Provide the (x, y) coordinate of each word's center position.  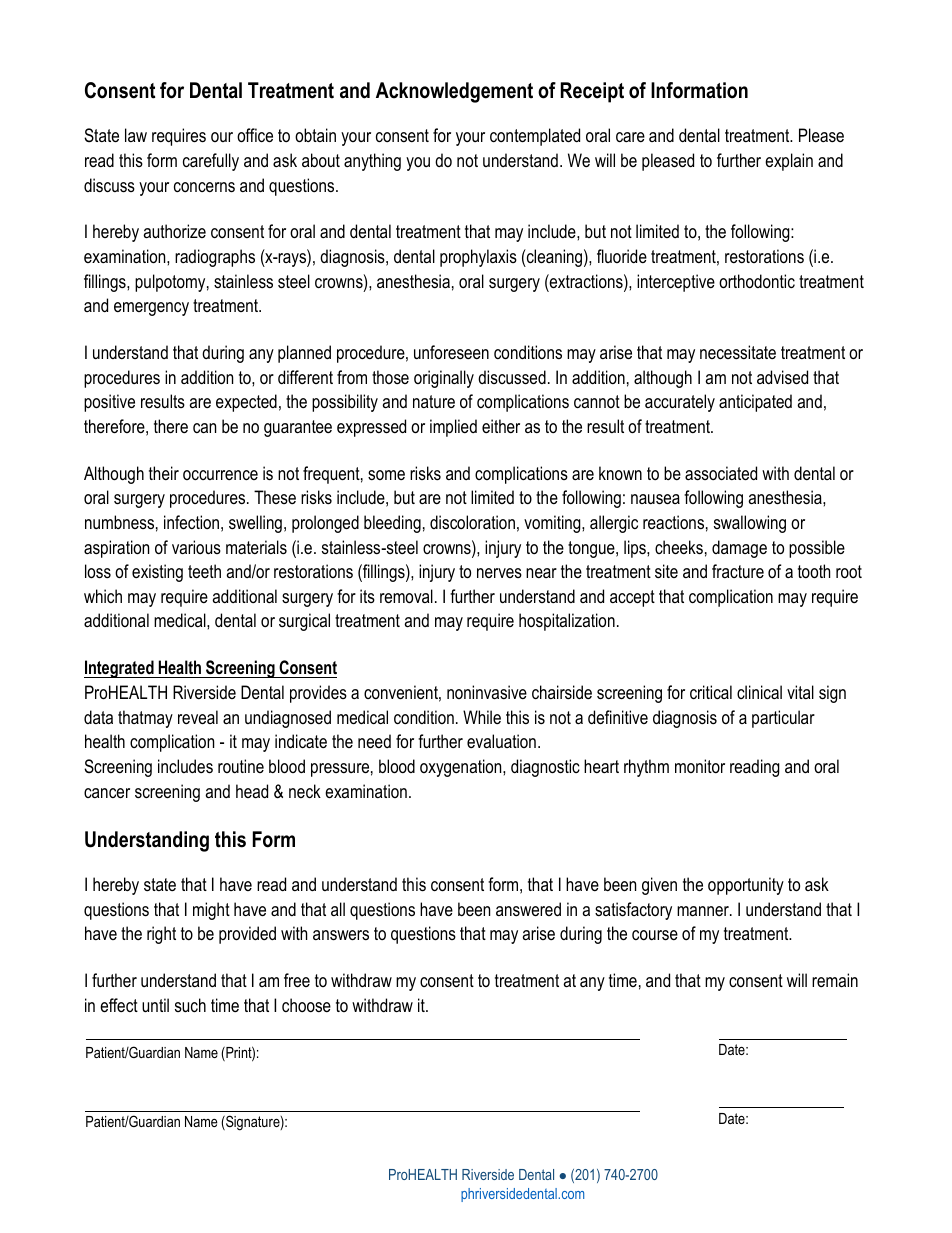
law (136, 135)
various (196, 547)
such (190, 1005)
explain (789, 162)
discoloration (472, 522)
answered (528, 909)
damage (739, 549)
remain (835, 980)
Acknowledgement (454, 92)
